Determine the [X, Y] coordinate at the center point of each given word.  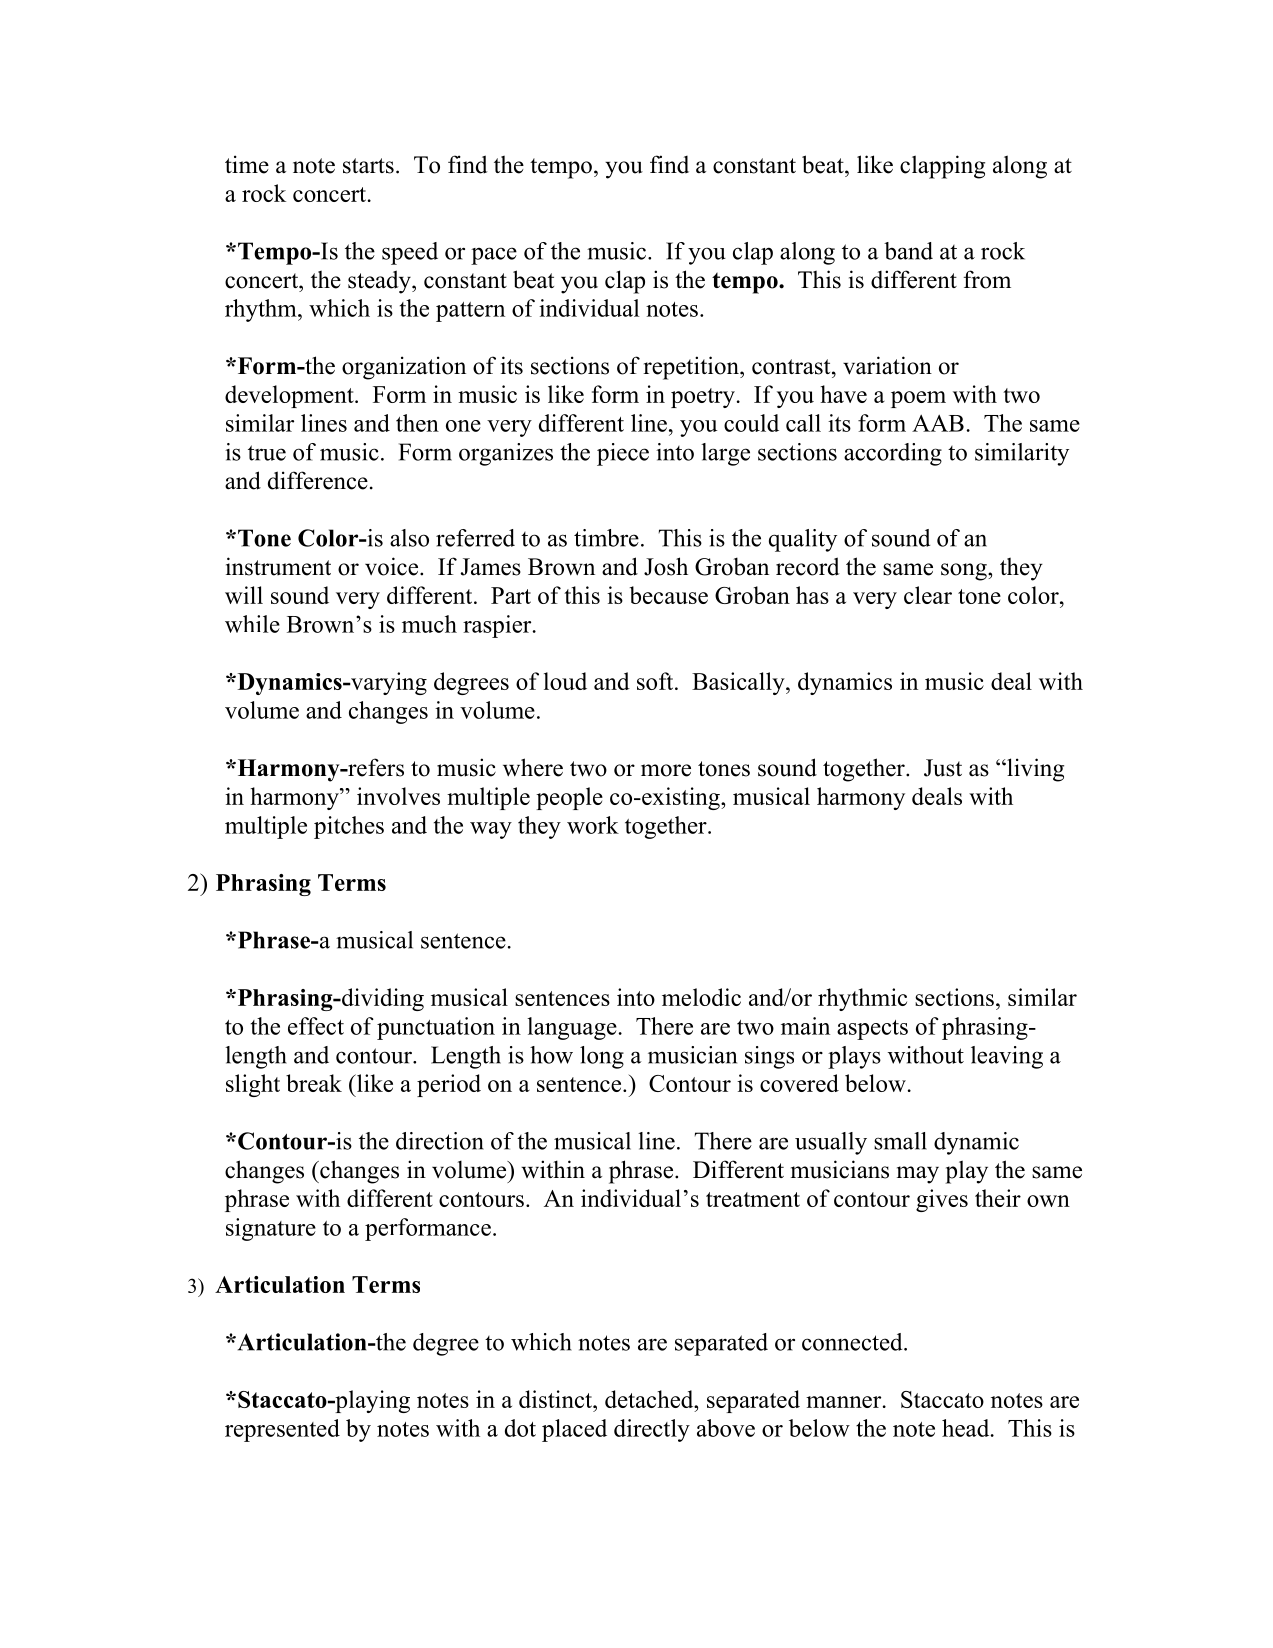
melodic [701, 997]
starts [368, 166]
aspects [872, 1030]
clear [928, 595]
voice [393, 566]
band [908, 251]
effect [316, 1026]
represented [282, 1430]
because [669, 595]
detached [650, 1399]
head [967, 1428]
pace [494, 256]
